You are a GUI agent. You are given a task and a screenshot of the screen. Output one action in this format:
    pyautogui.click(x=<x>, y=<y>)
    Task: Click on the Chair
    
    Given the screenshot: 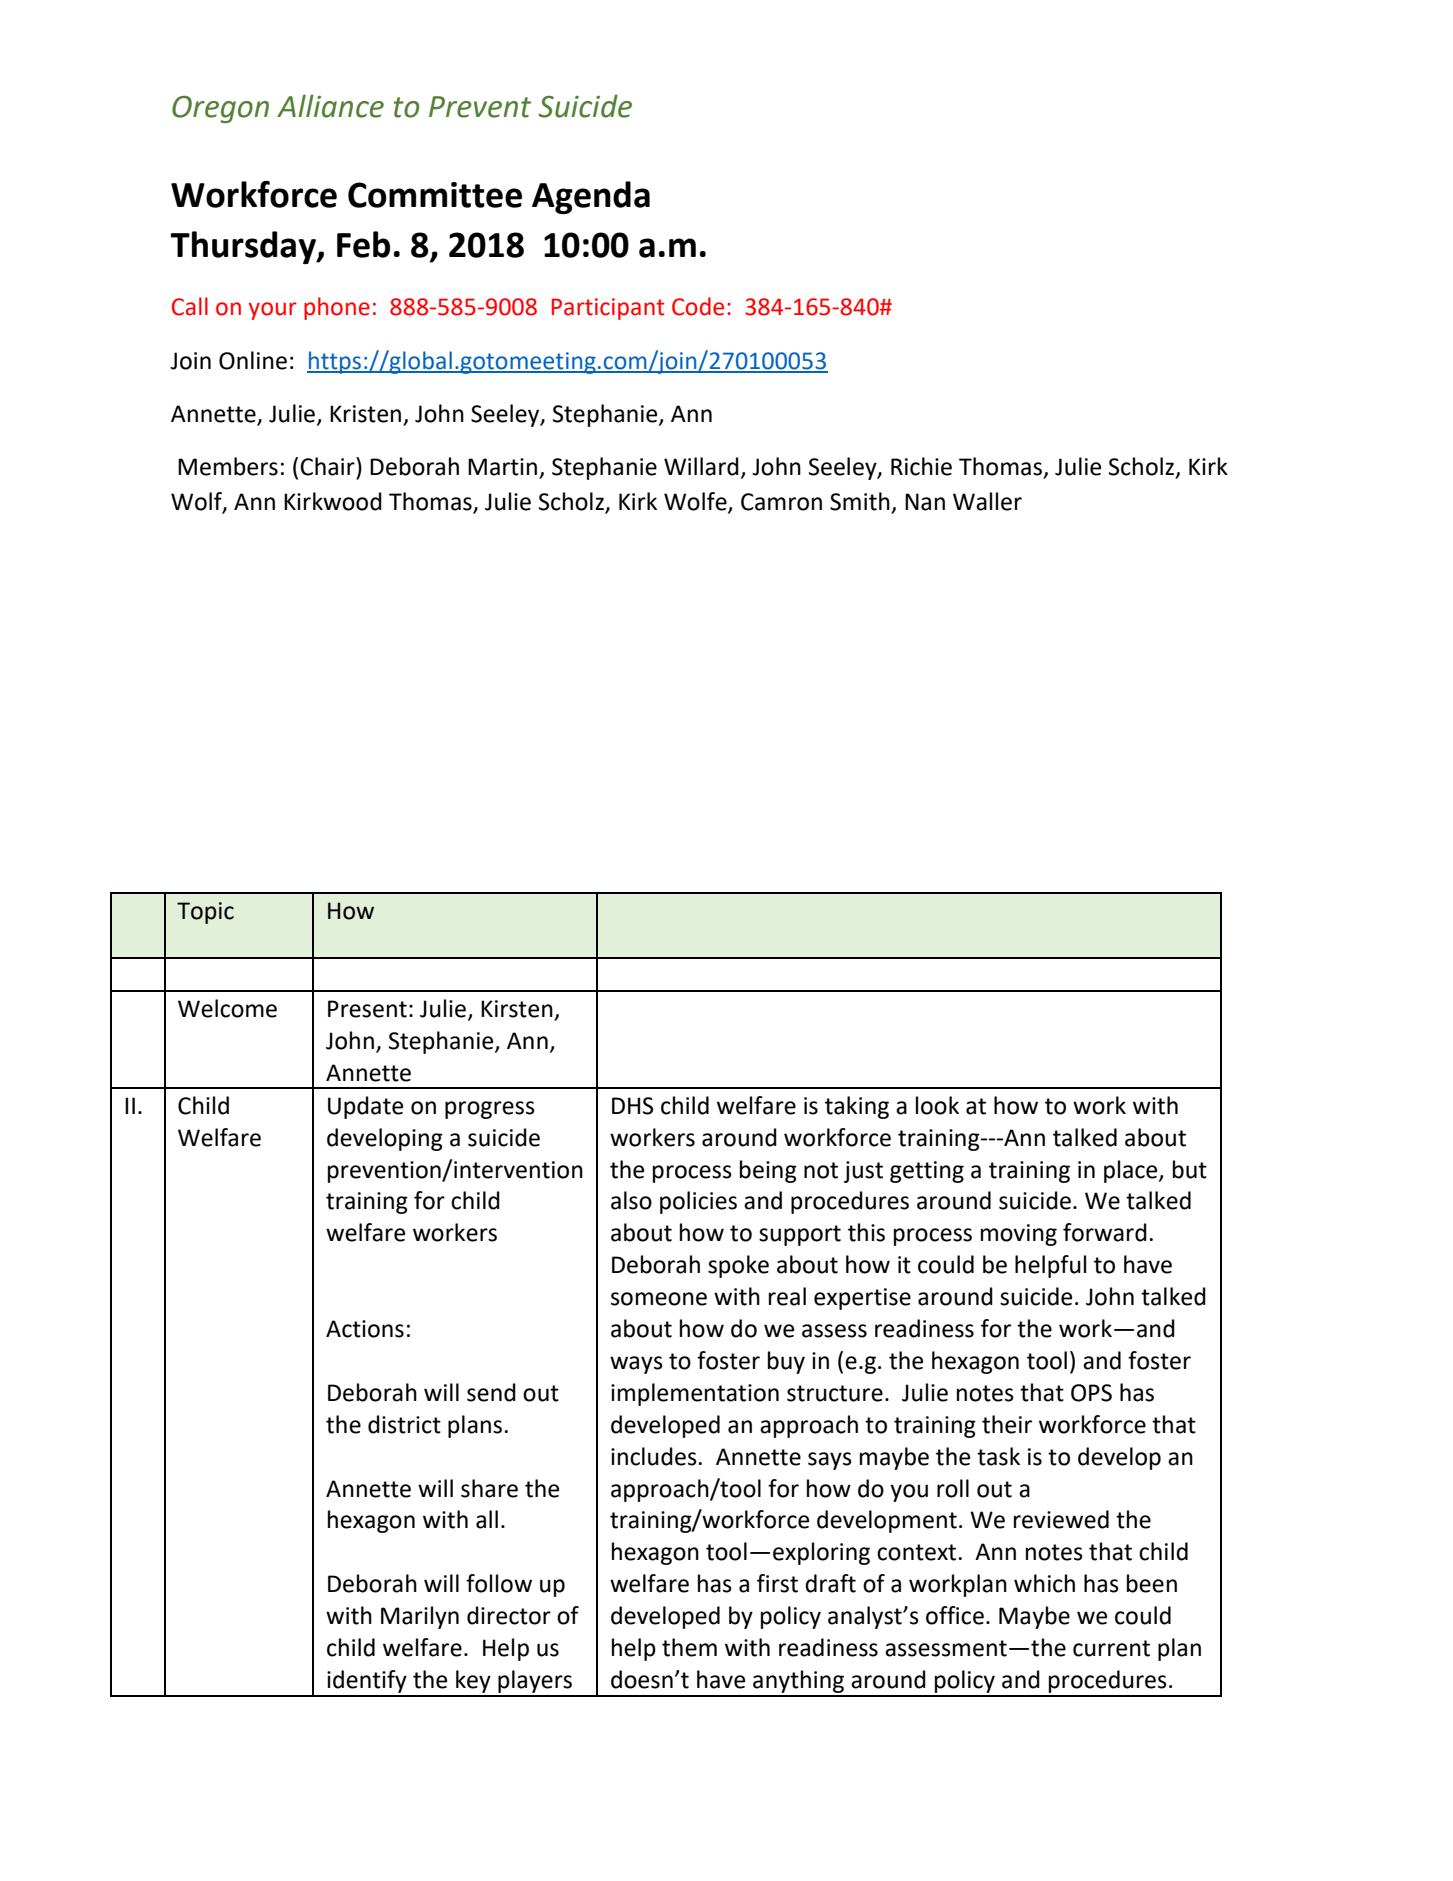 What is the action you would take?
    pyautogui.click(x=328, y=466)
